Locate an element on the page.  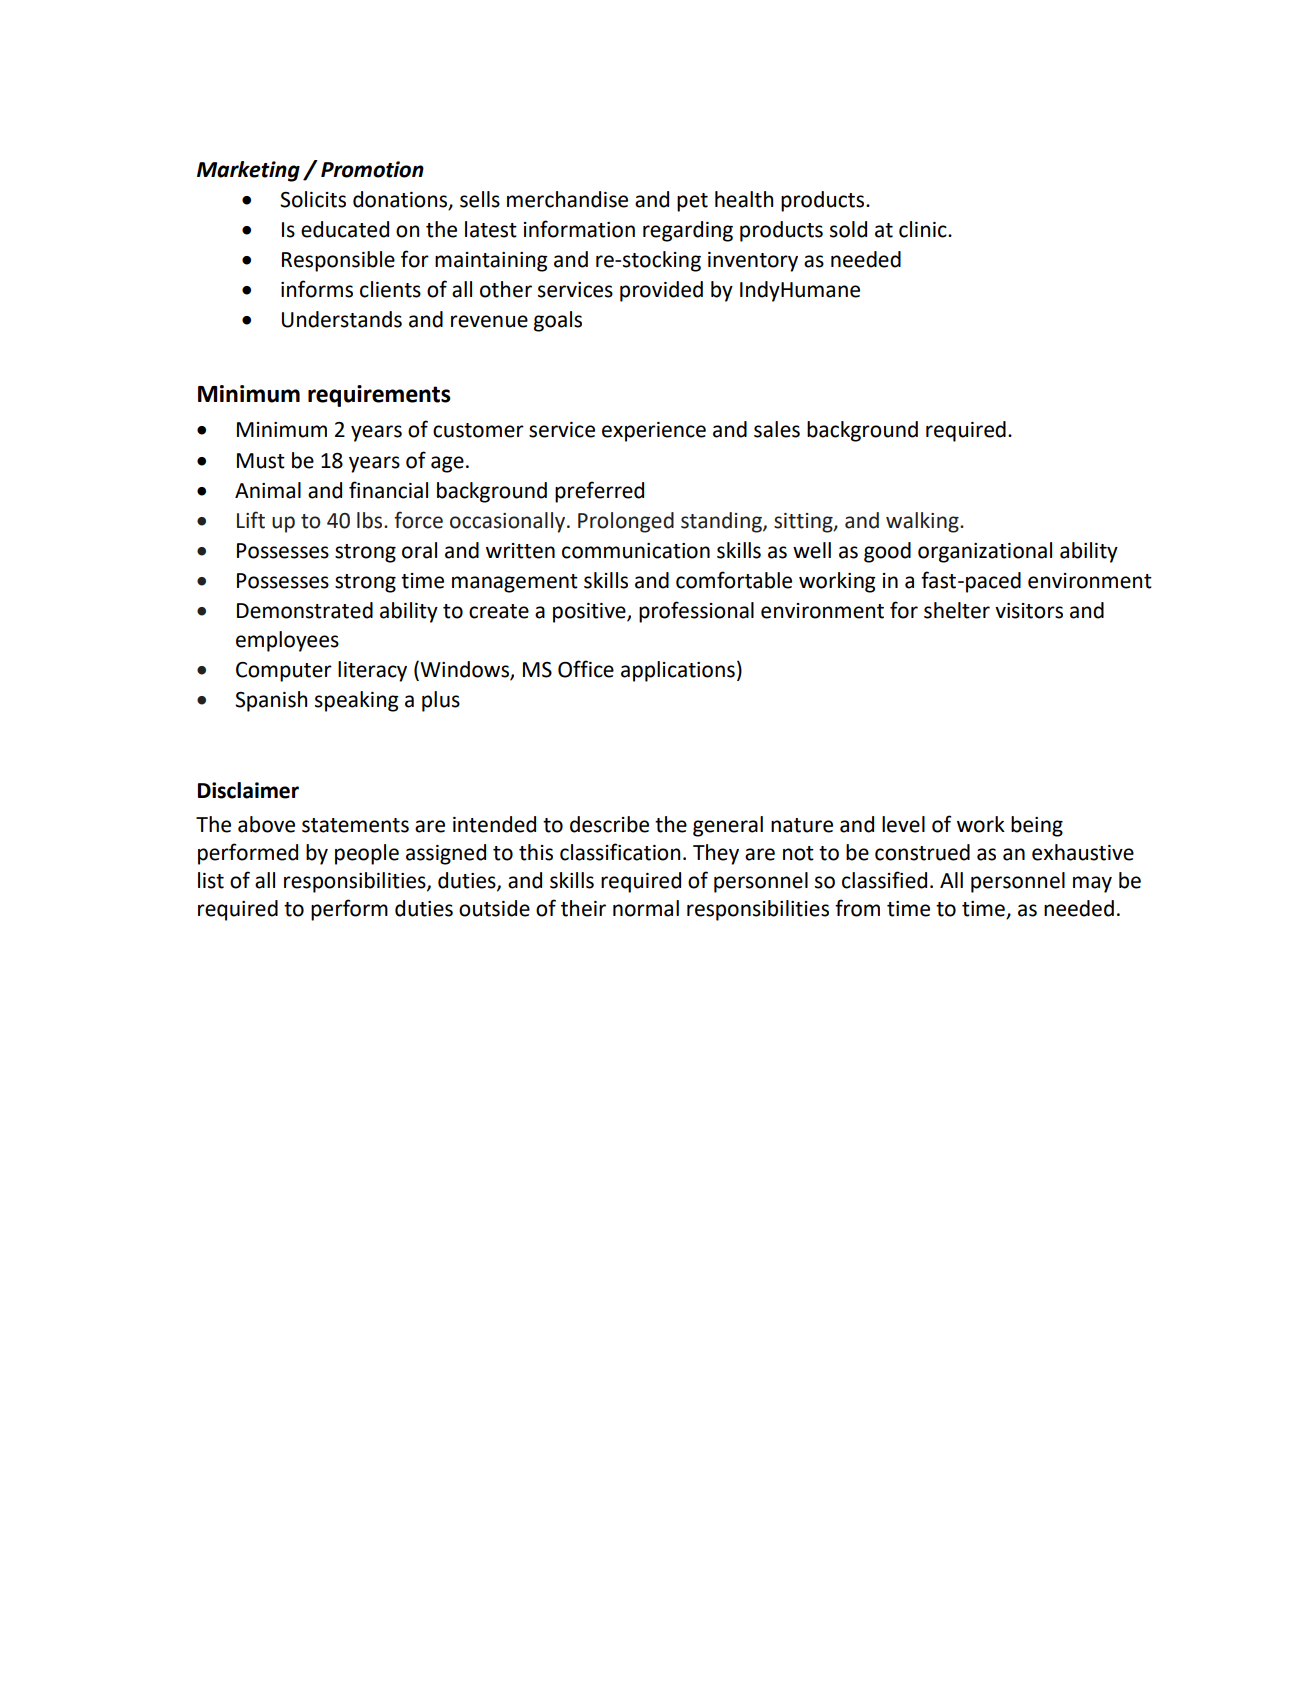
Solicits is located at coordinates (313, 199).
